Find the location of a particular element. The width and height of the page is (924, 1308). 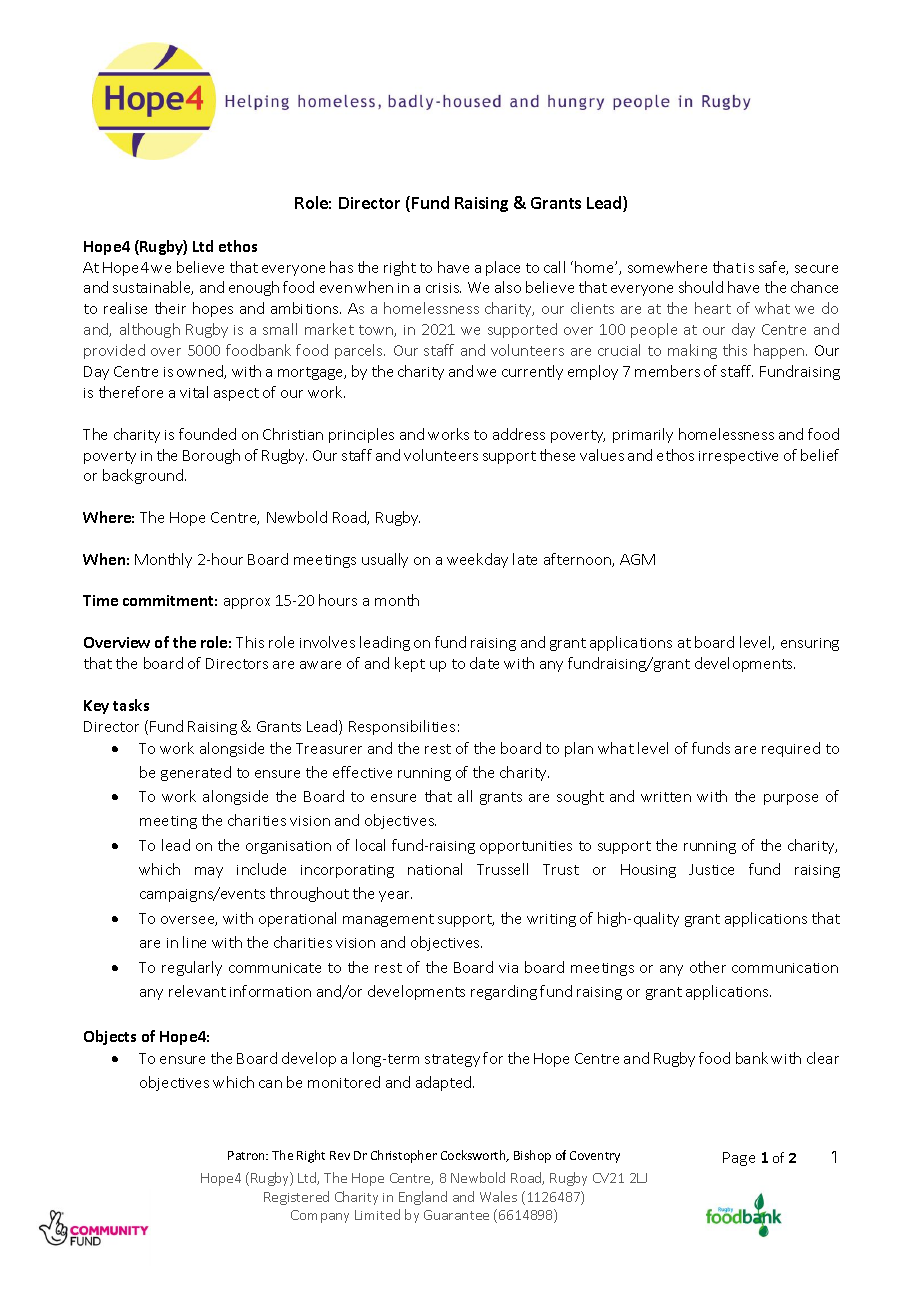

England is located at coordinates (423, 1198).
